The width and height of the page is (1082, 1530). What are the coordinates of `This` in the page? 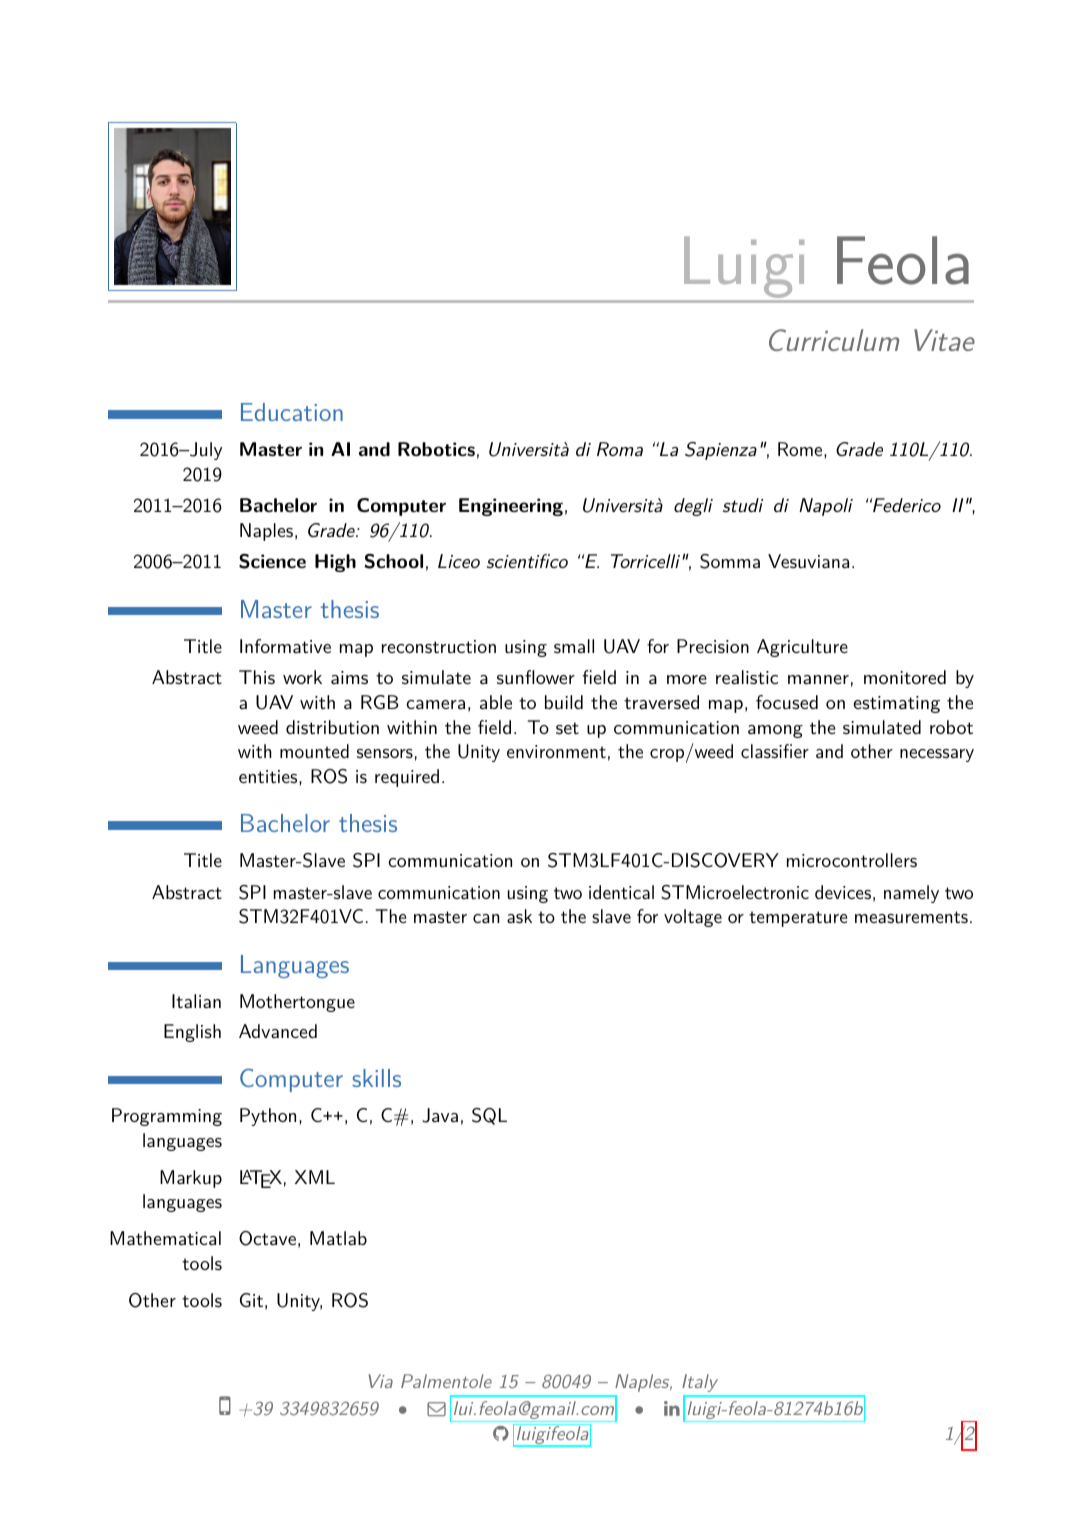 It's located at (257, 677).
